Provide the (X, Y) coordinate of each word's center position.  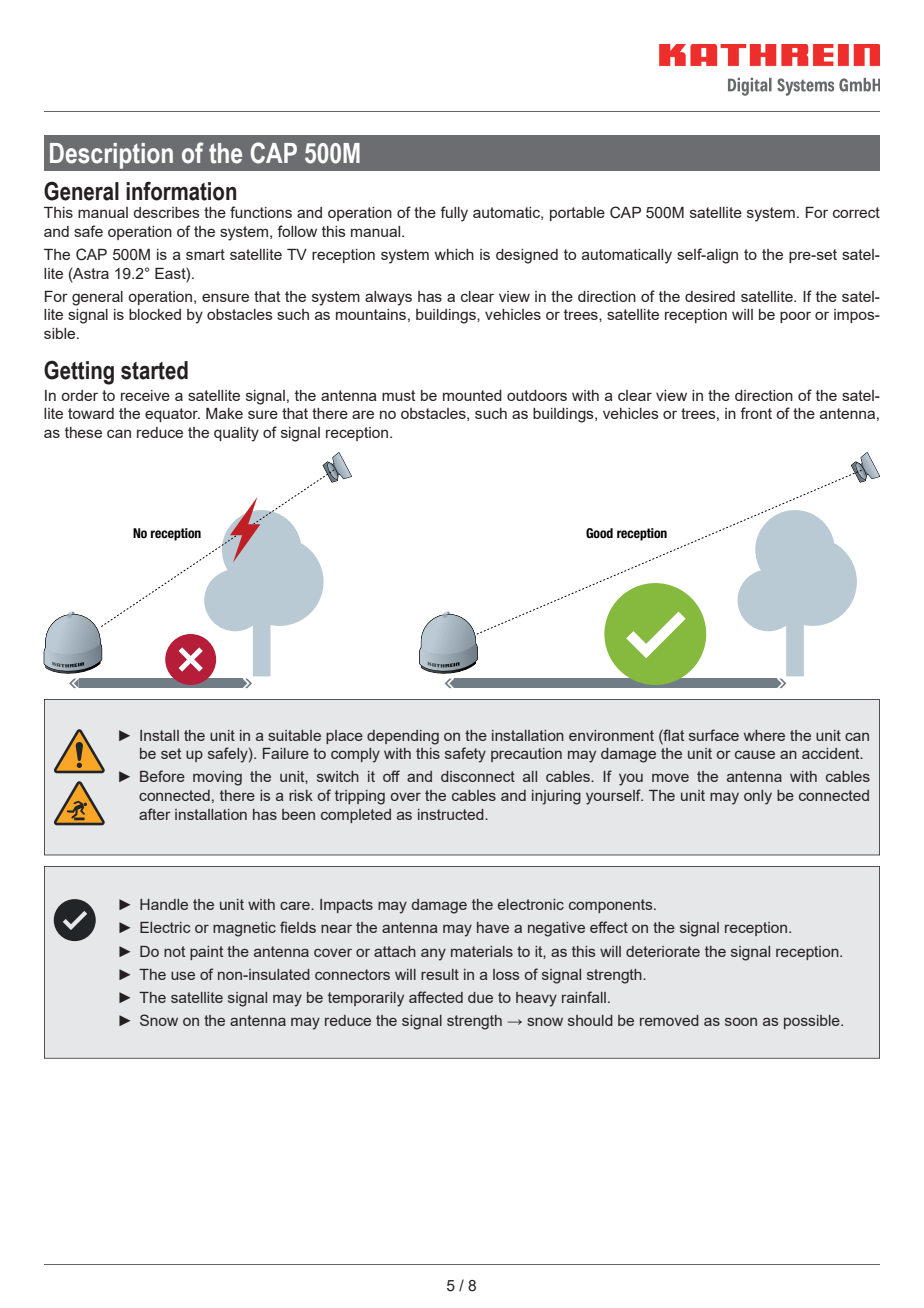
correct (856, 212)
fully (454, 214)
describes (166, 212)
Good (599, 533)
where (764, 735)
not (174, 951)
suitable (294, 735)
